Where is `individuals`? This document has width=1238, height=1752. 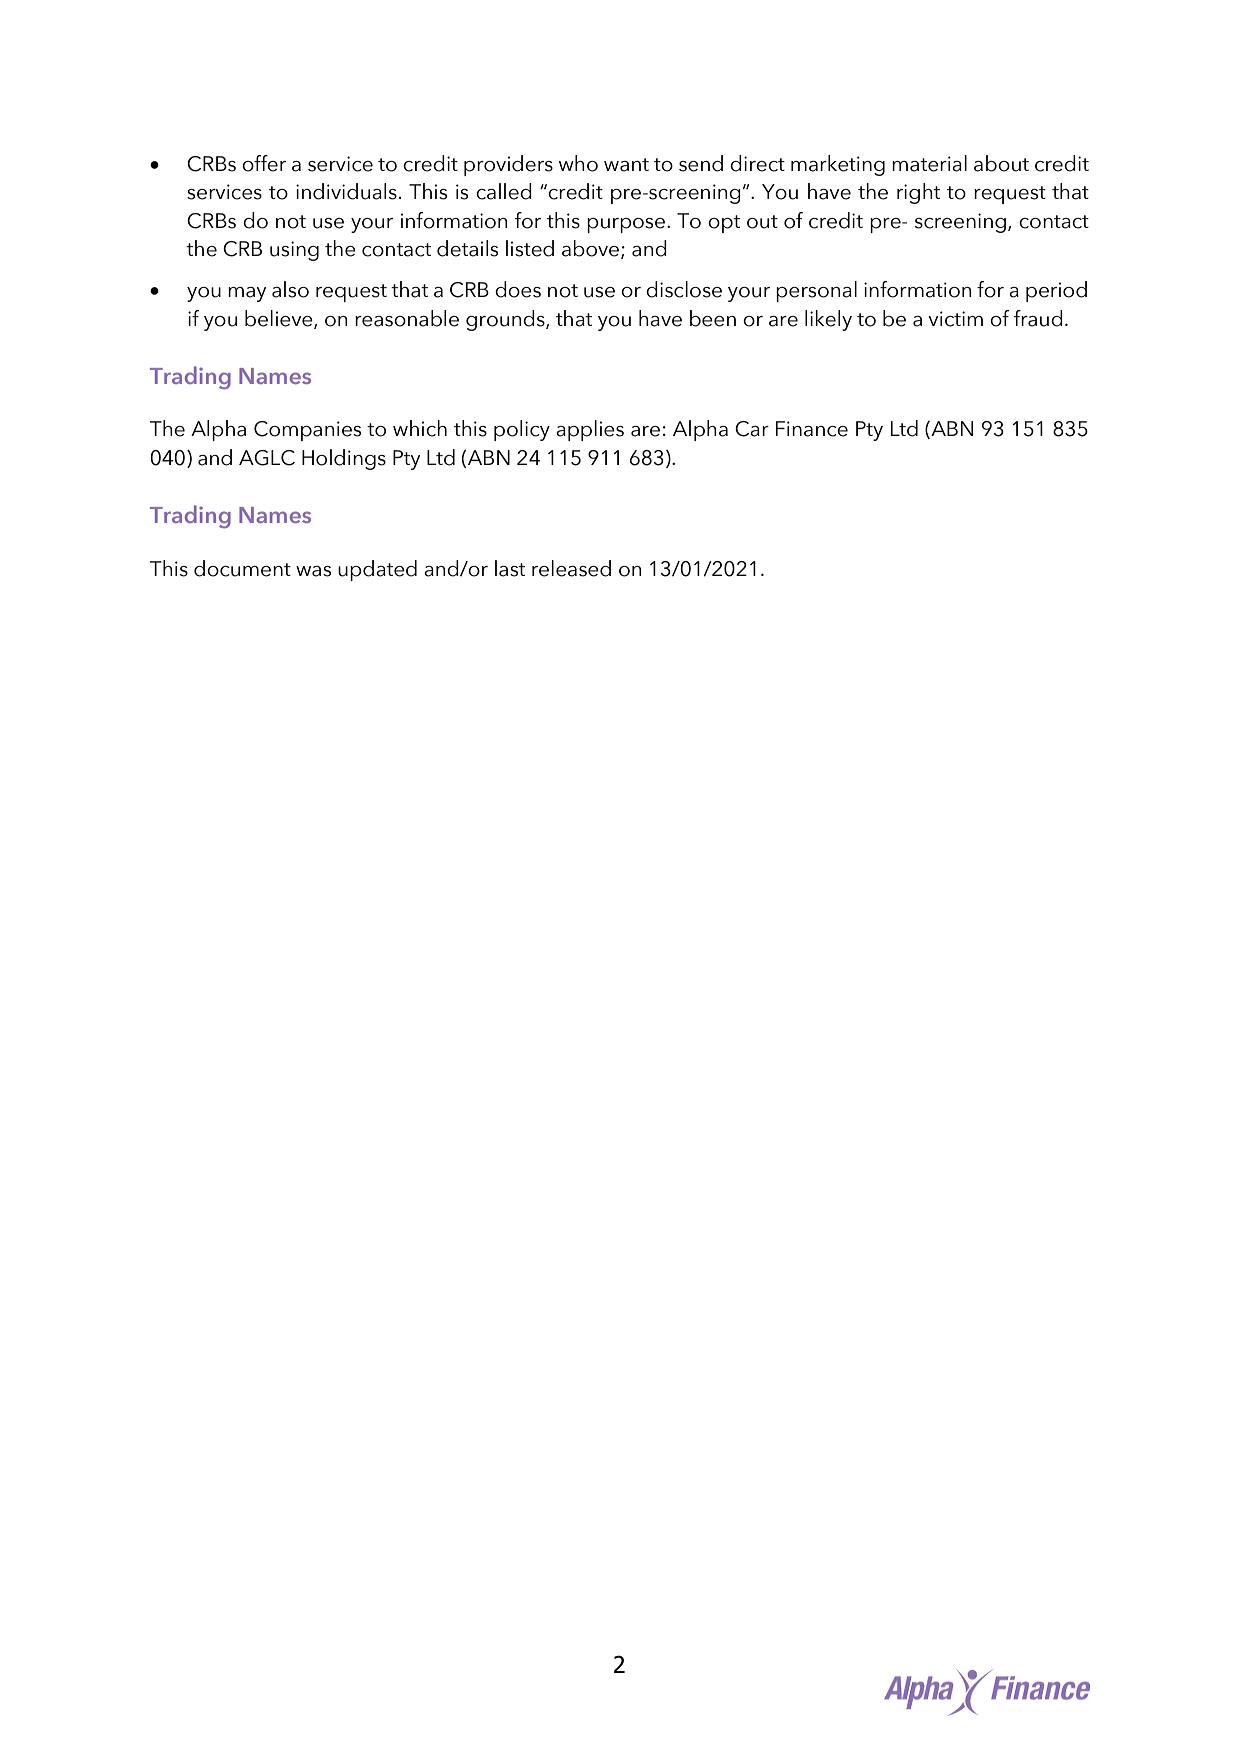 individuals is located at coordinates (346, 191).
